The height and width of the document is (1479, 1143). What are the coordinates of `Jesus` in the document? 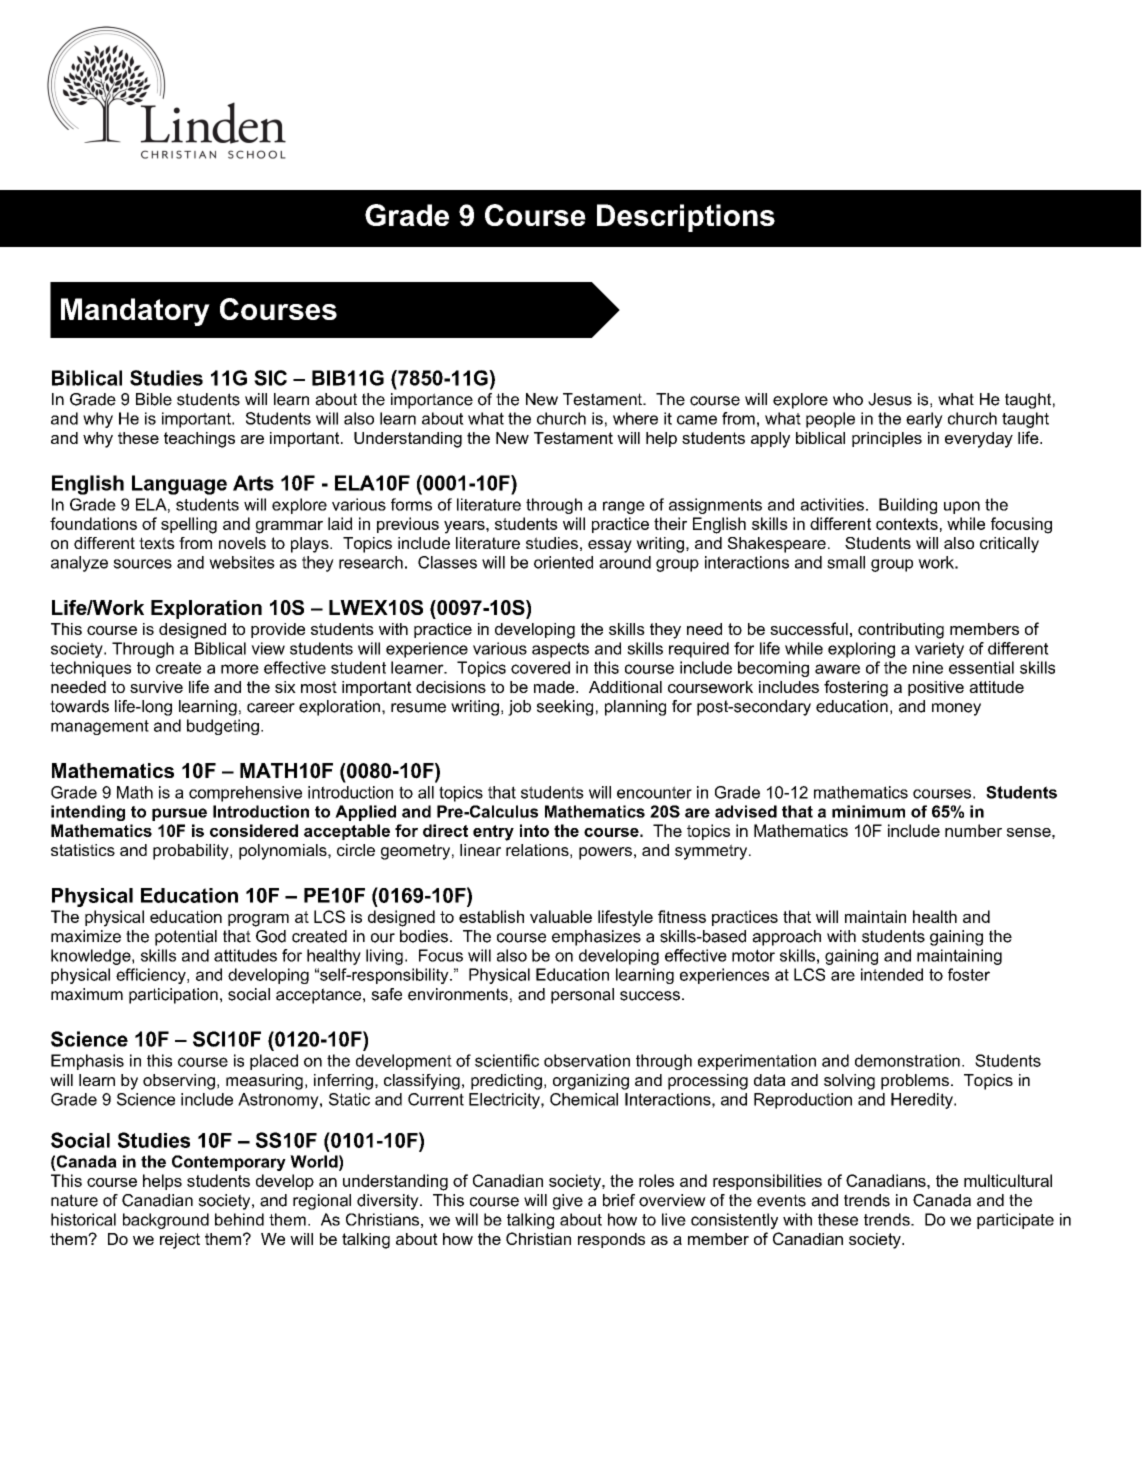 It's located at (890, 399).
